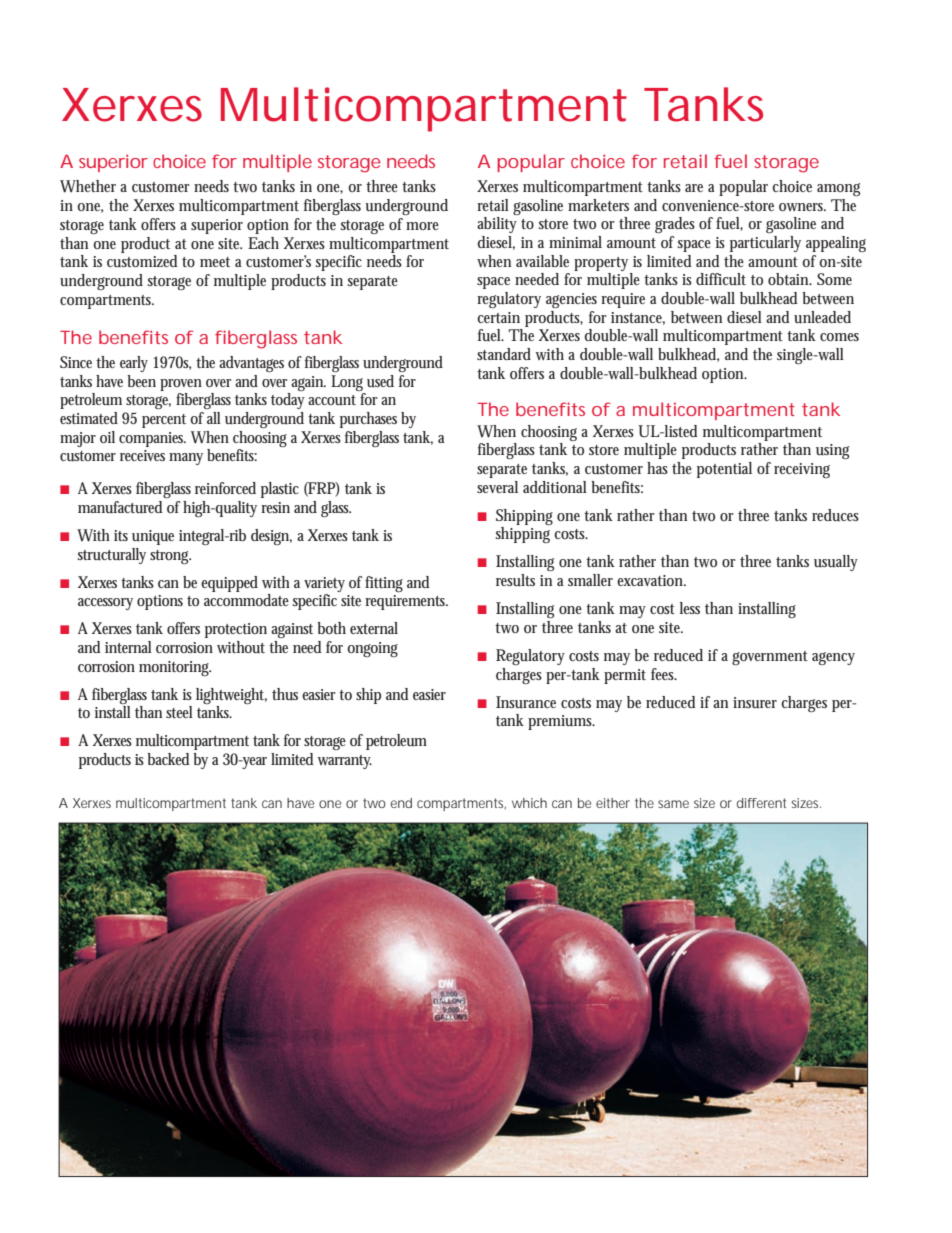  I want to click on proven, so click(181, 385).
